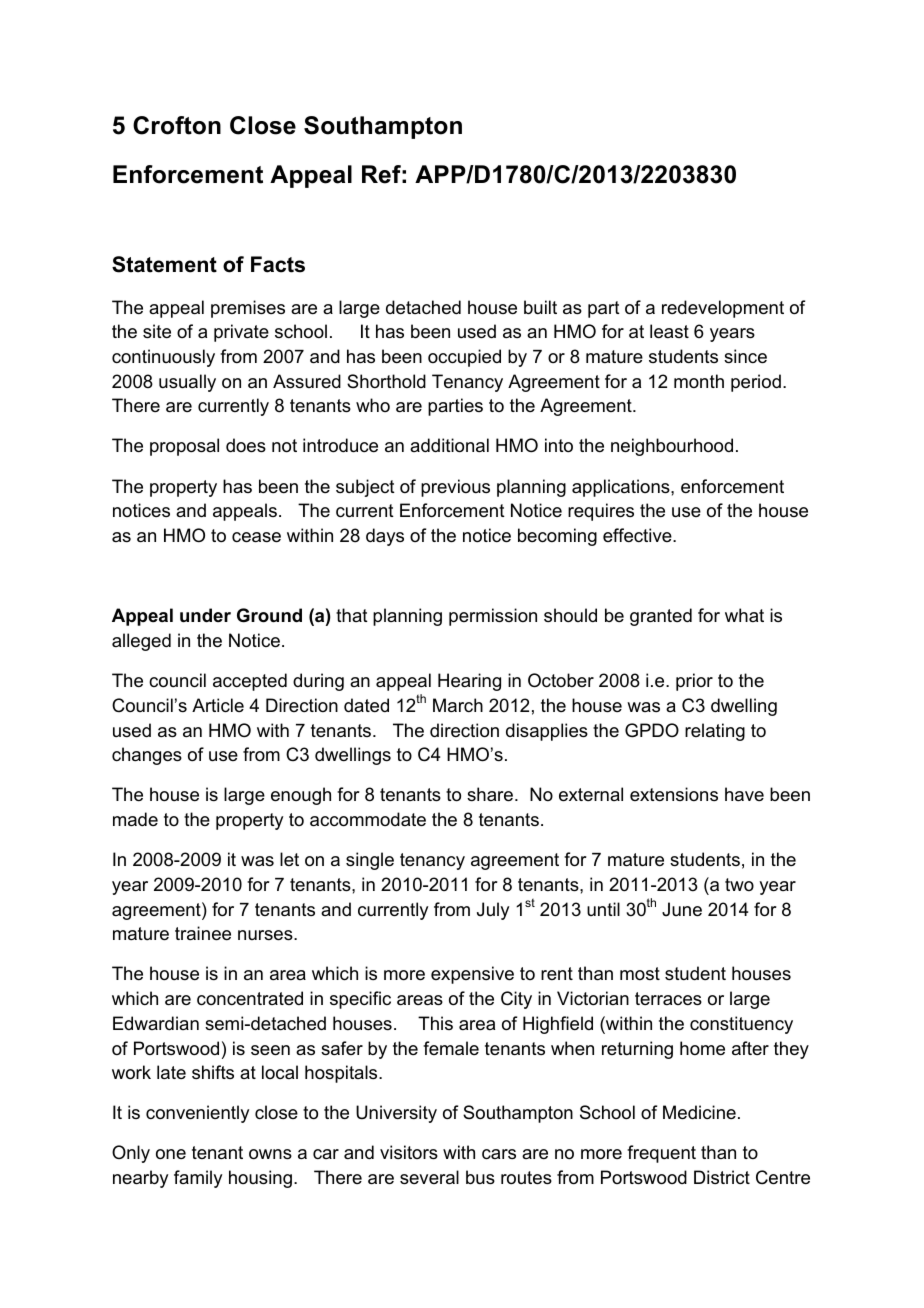  What do you see at coordinates (493, 911) in the page?
I see `July` at bounding box center [493, 911].
